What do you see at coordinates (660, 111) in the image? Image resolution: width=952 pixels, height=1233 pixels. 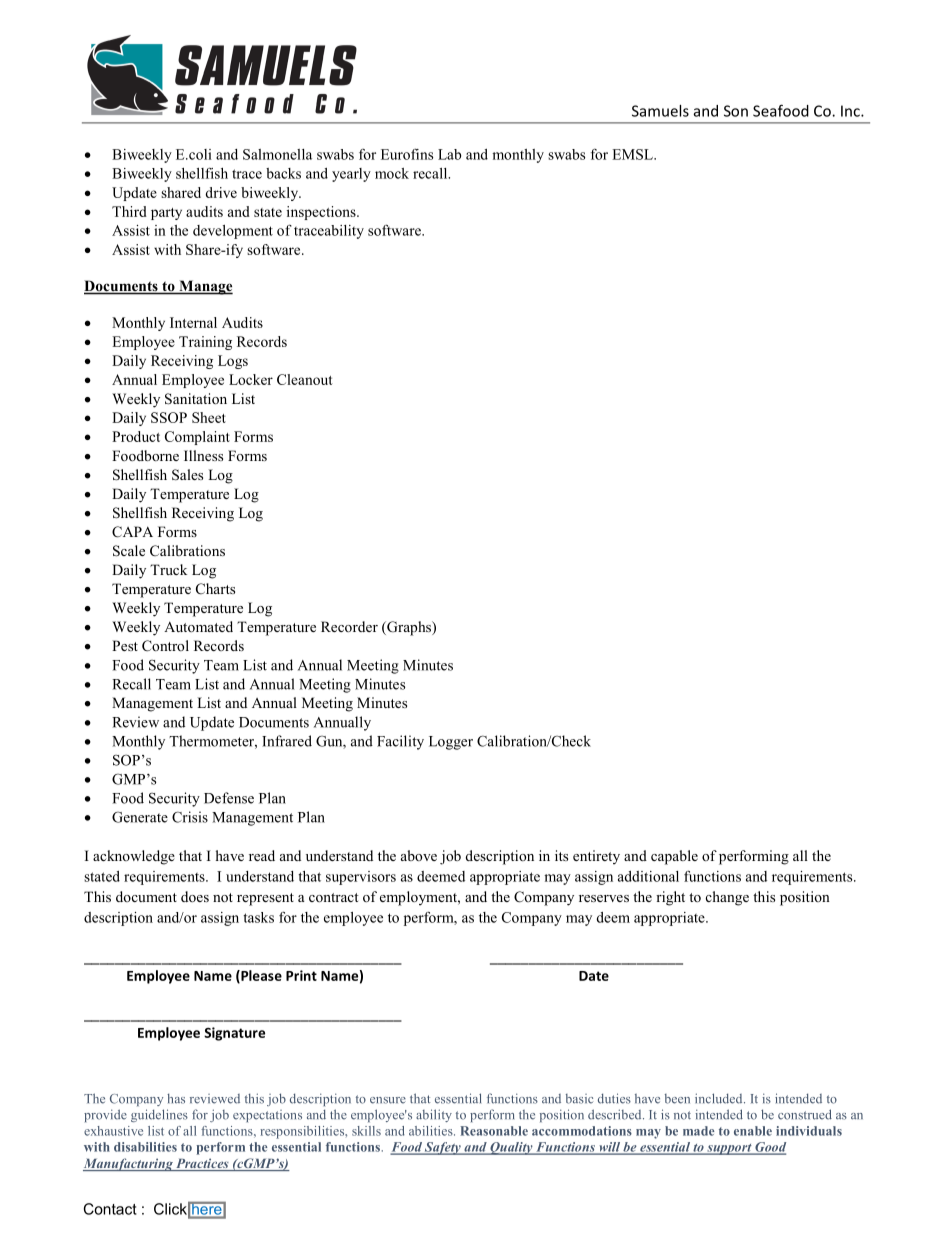 I see `Samuels` at bounding box center [660, 111].
